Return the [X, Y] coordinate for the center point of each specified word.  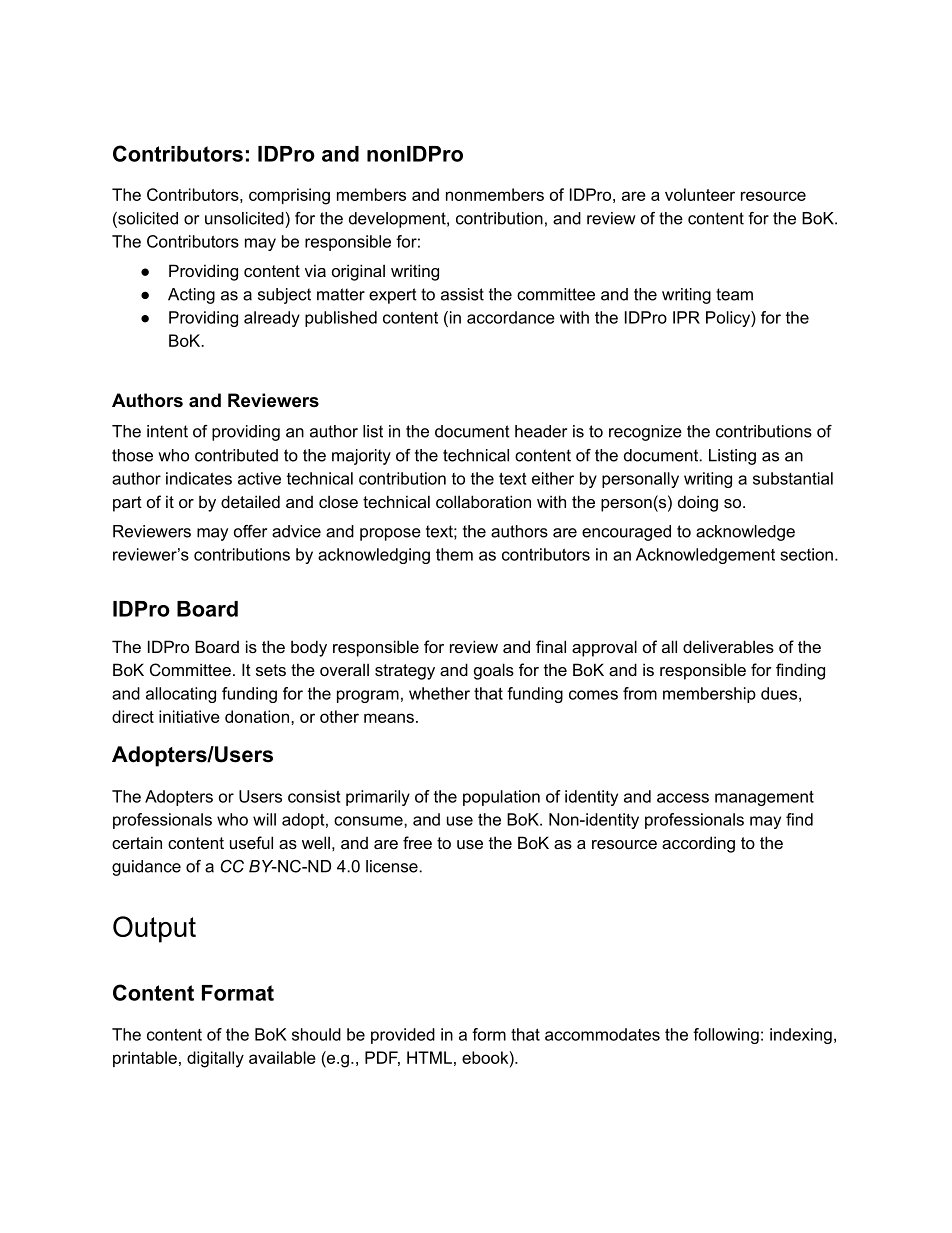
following [726, 1036]
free [417, 842]
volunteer [700, 194]
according [698, 844]
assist [462, 294]
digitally [215, 1059]
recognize [645, 433]
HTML [429, 1057]
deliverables [728, 646]
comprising [289, 196]
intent [167, 431]
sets [271, 670]
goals [494, 671]
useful [251, 842]
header [541, 431]
